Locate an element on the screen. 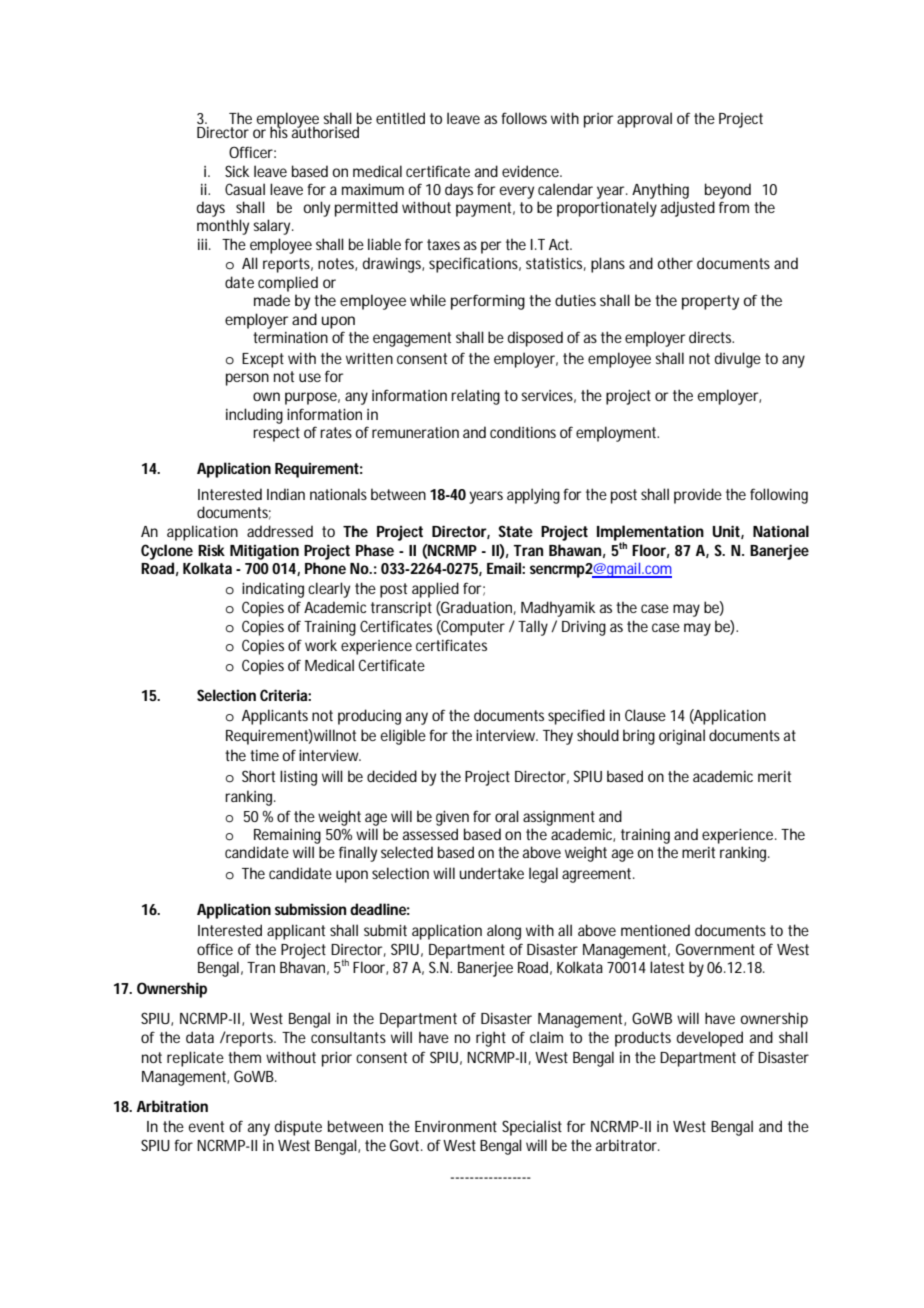 This screenshot has width=924, height=1308. Tally is located at coordinates (533, 628).
